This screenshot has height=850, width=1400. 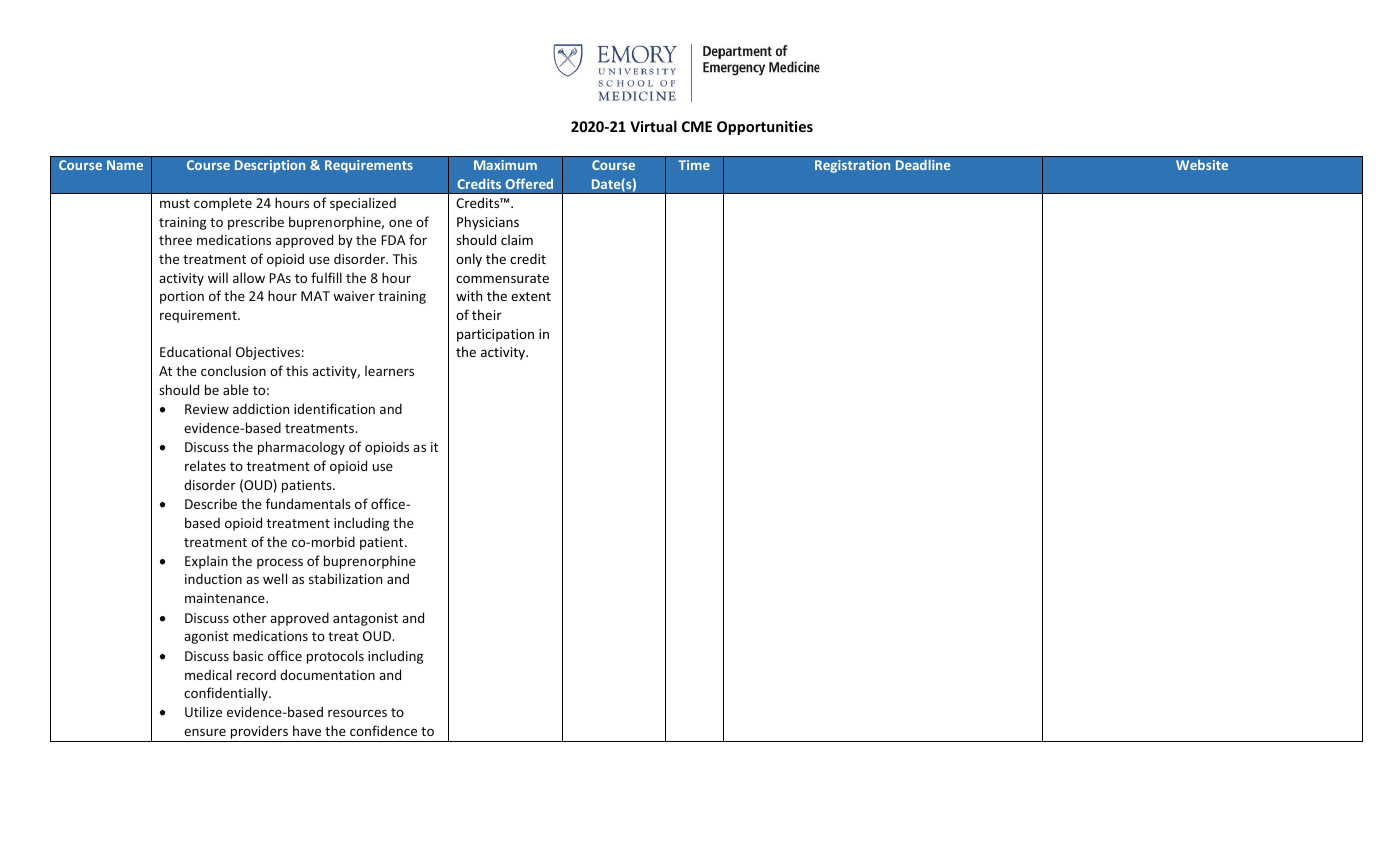 I want to click on Utilize, so click(x=203, y=711).
